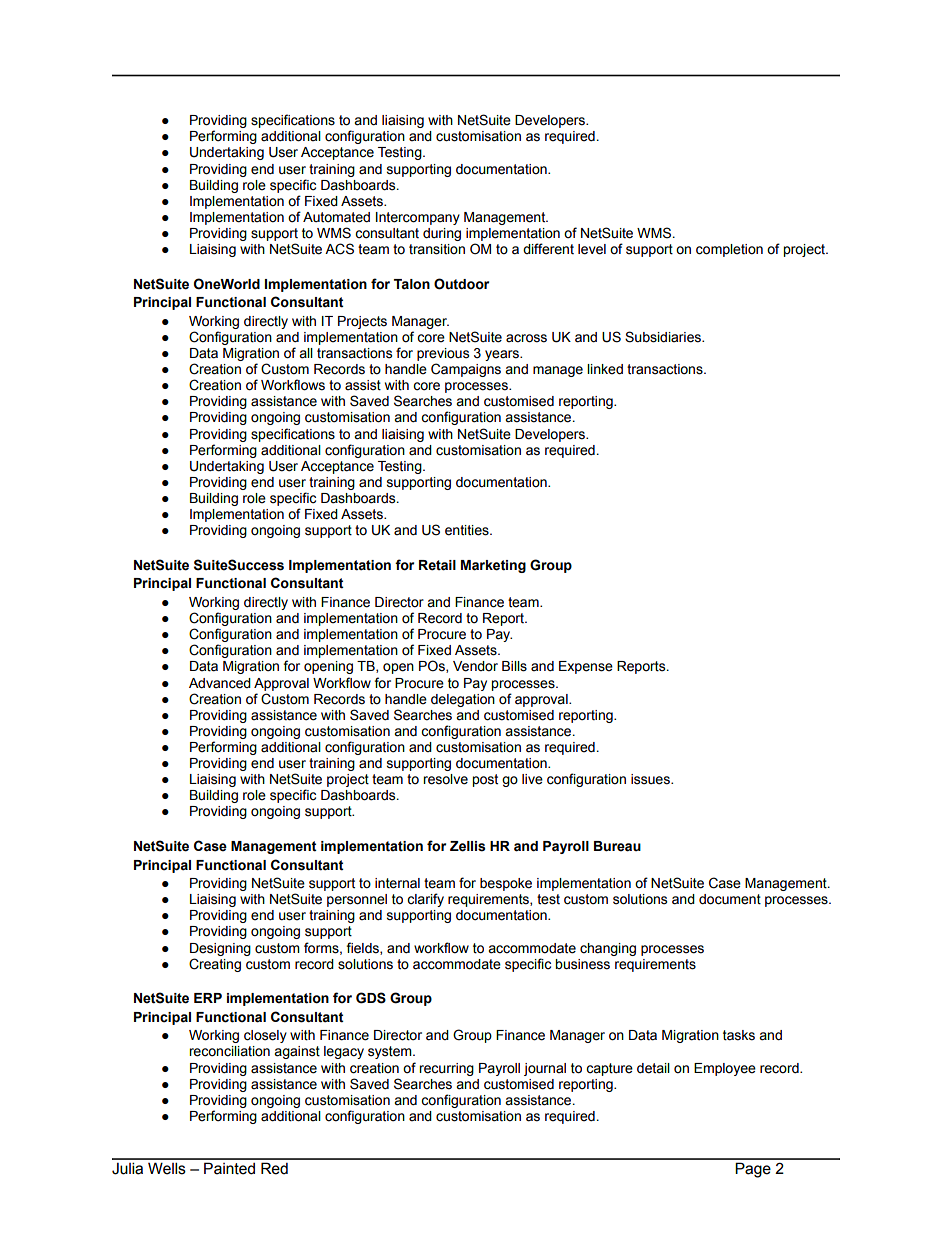  Describe the element at coordinates (485, 780) in the page. I see `post` at that location.
